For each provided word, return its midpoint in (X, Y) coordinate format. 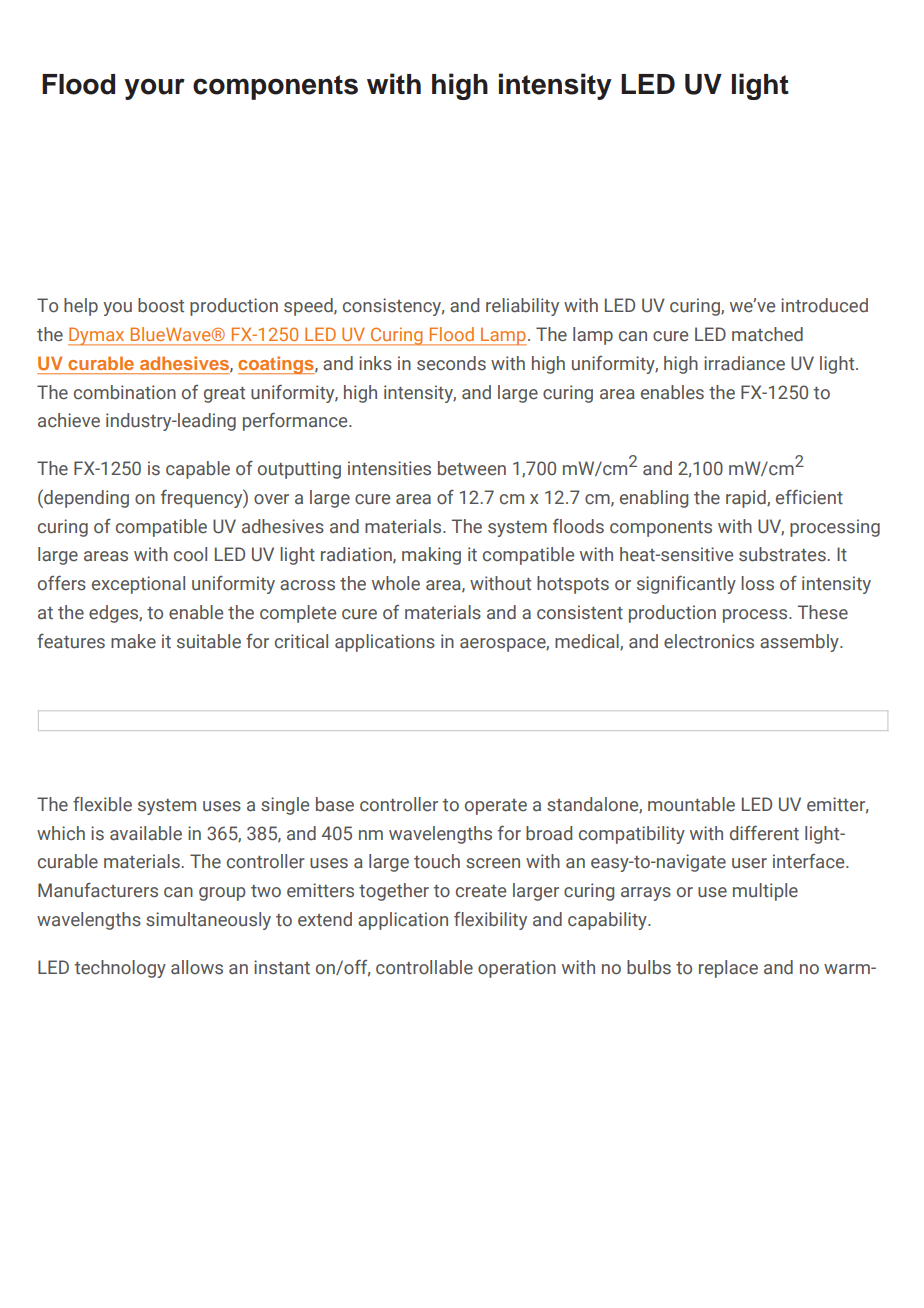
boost (161, 305)
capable (198, 470)
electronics (709, 641)
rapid (747, 499)
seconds (451, 363)
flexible (102, 804)
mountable (691, 804)
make (133, 641)
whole (396, 583)
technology (120, 969)
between (472, 468)
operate (496, 807)
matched (767, 334)
